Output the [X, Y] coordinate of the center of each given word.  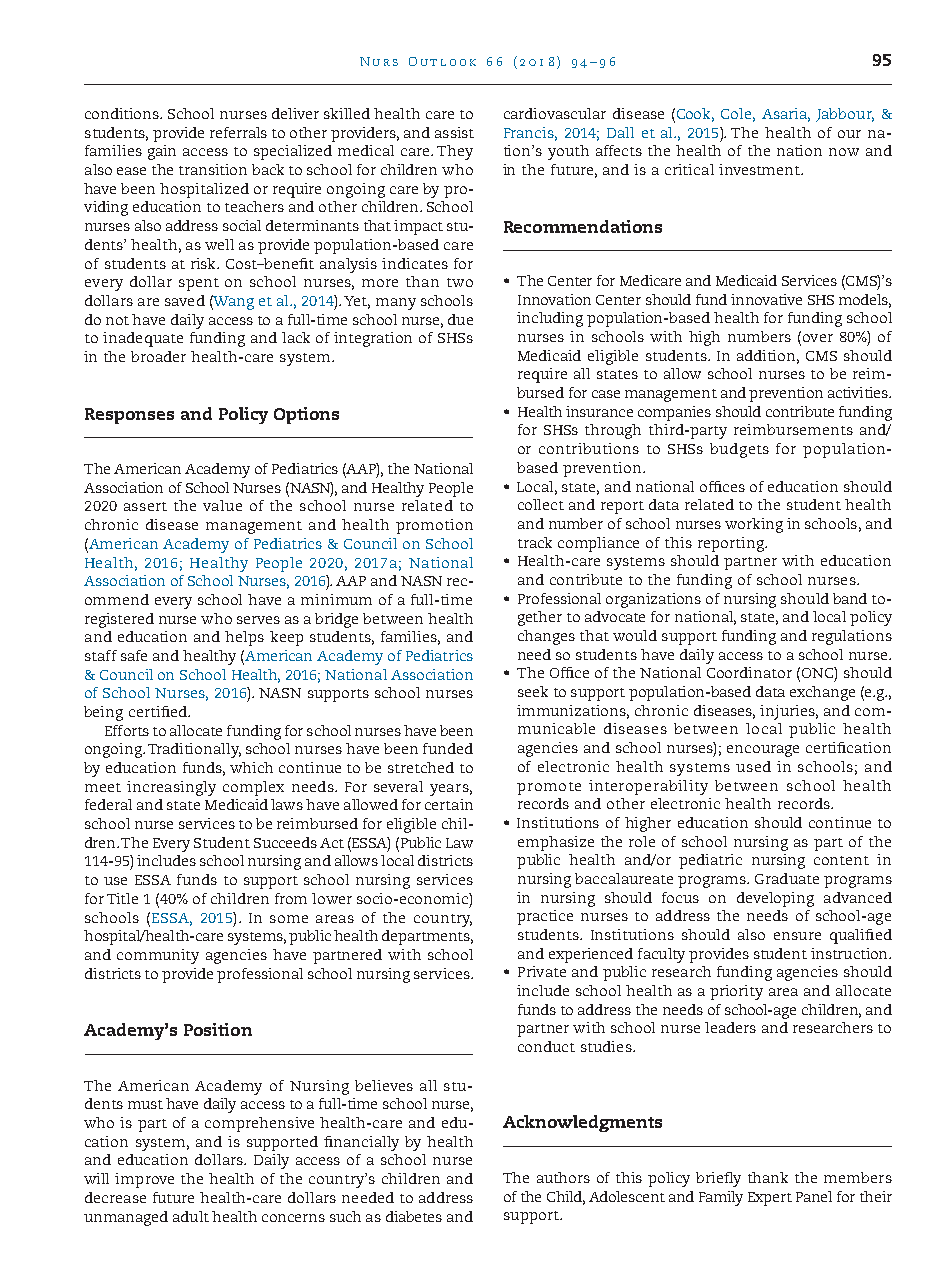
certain [449, 804]
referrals [238, 132]
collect [541, 504]
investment [761, 169]
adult [191, 1216]
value [222, 505]
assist [454, 132]
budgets [739, 450]
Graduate [787, 878]
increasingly [171, 788]
